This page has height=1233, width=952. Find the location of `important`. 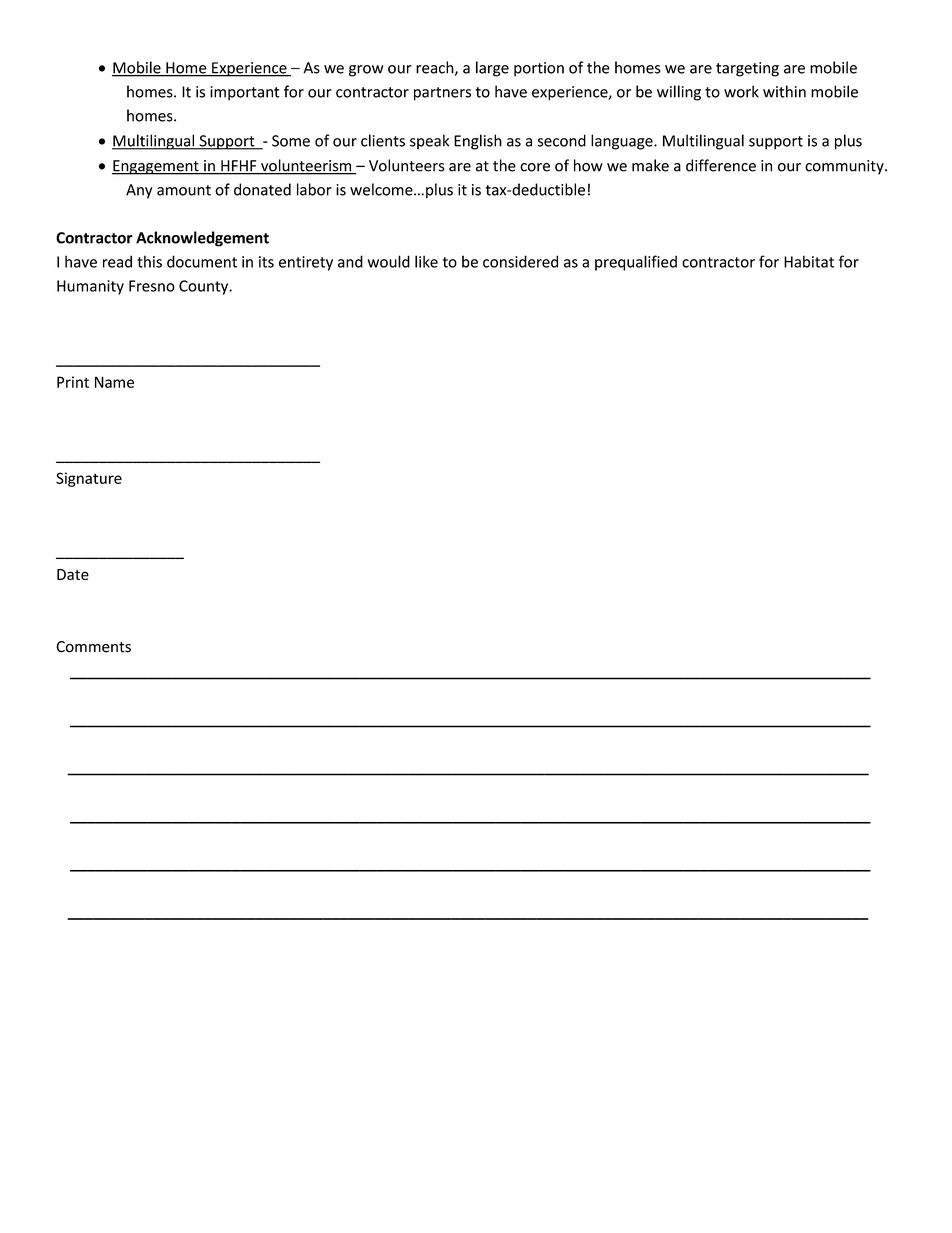

important is located at coordinates (245, 93).
